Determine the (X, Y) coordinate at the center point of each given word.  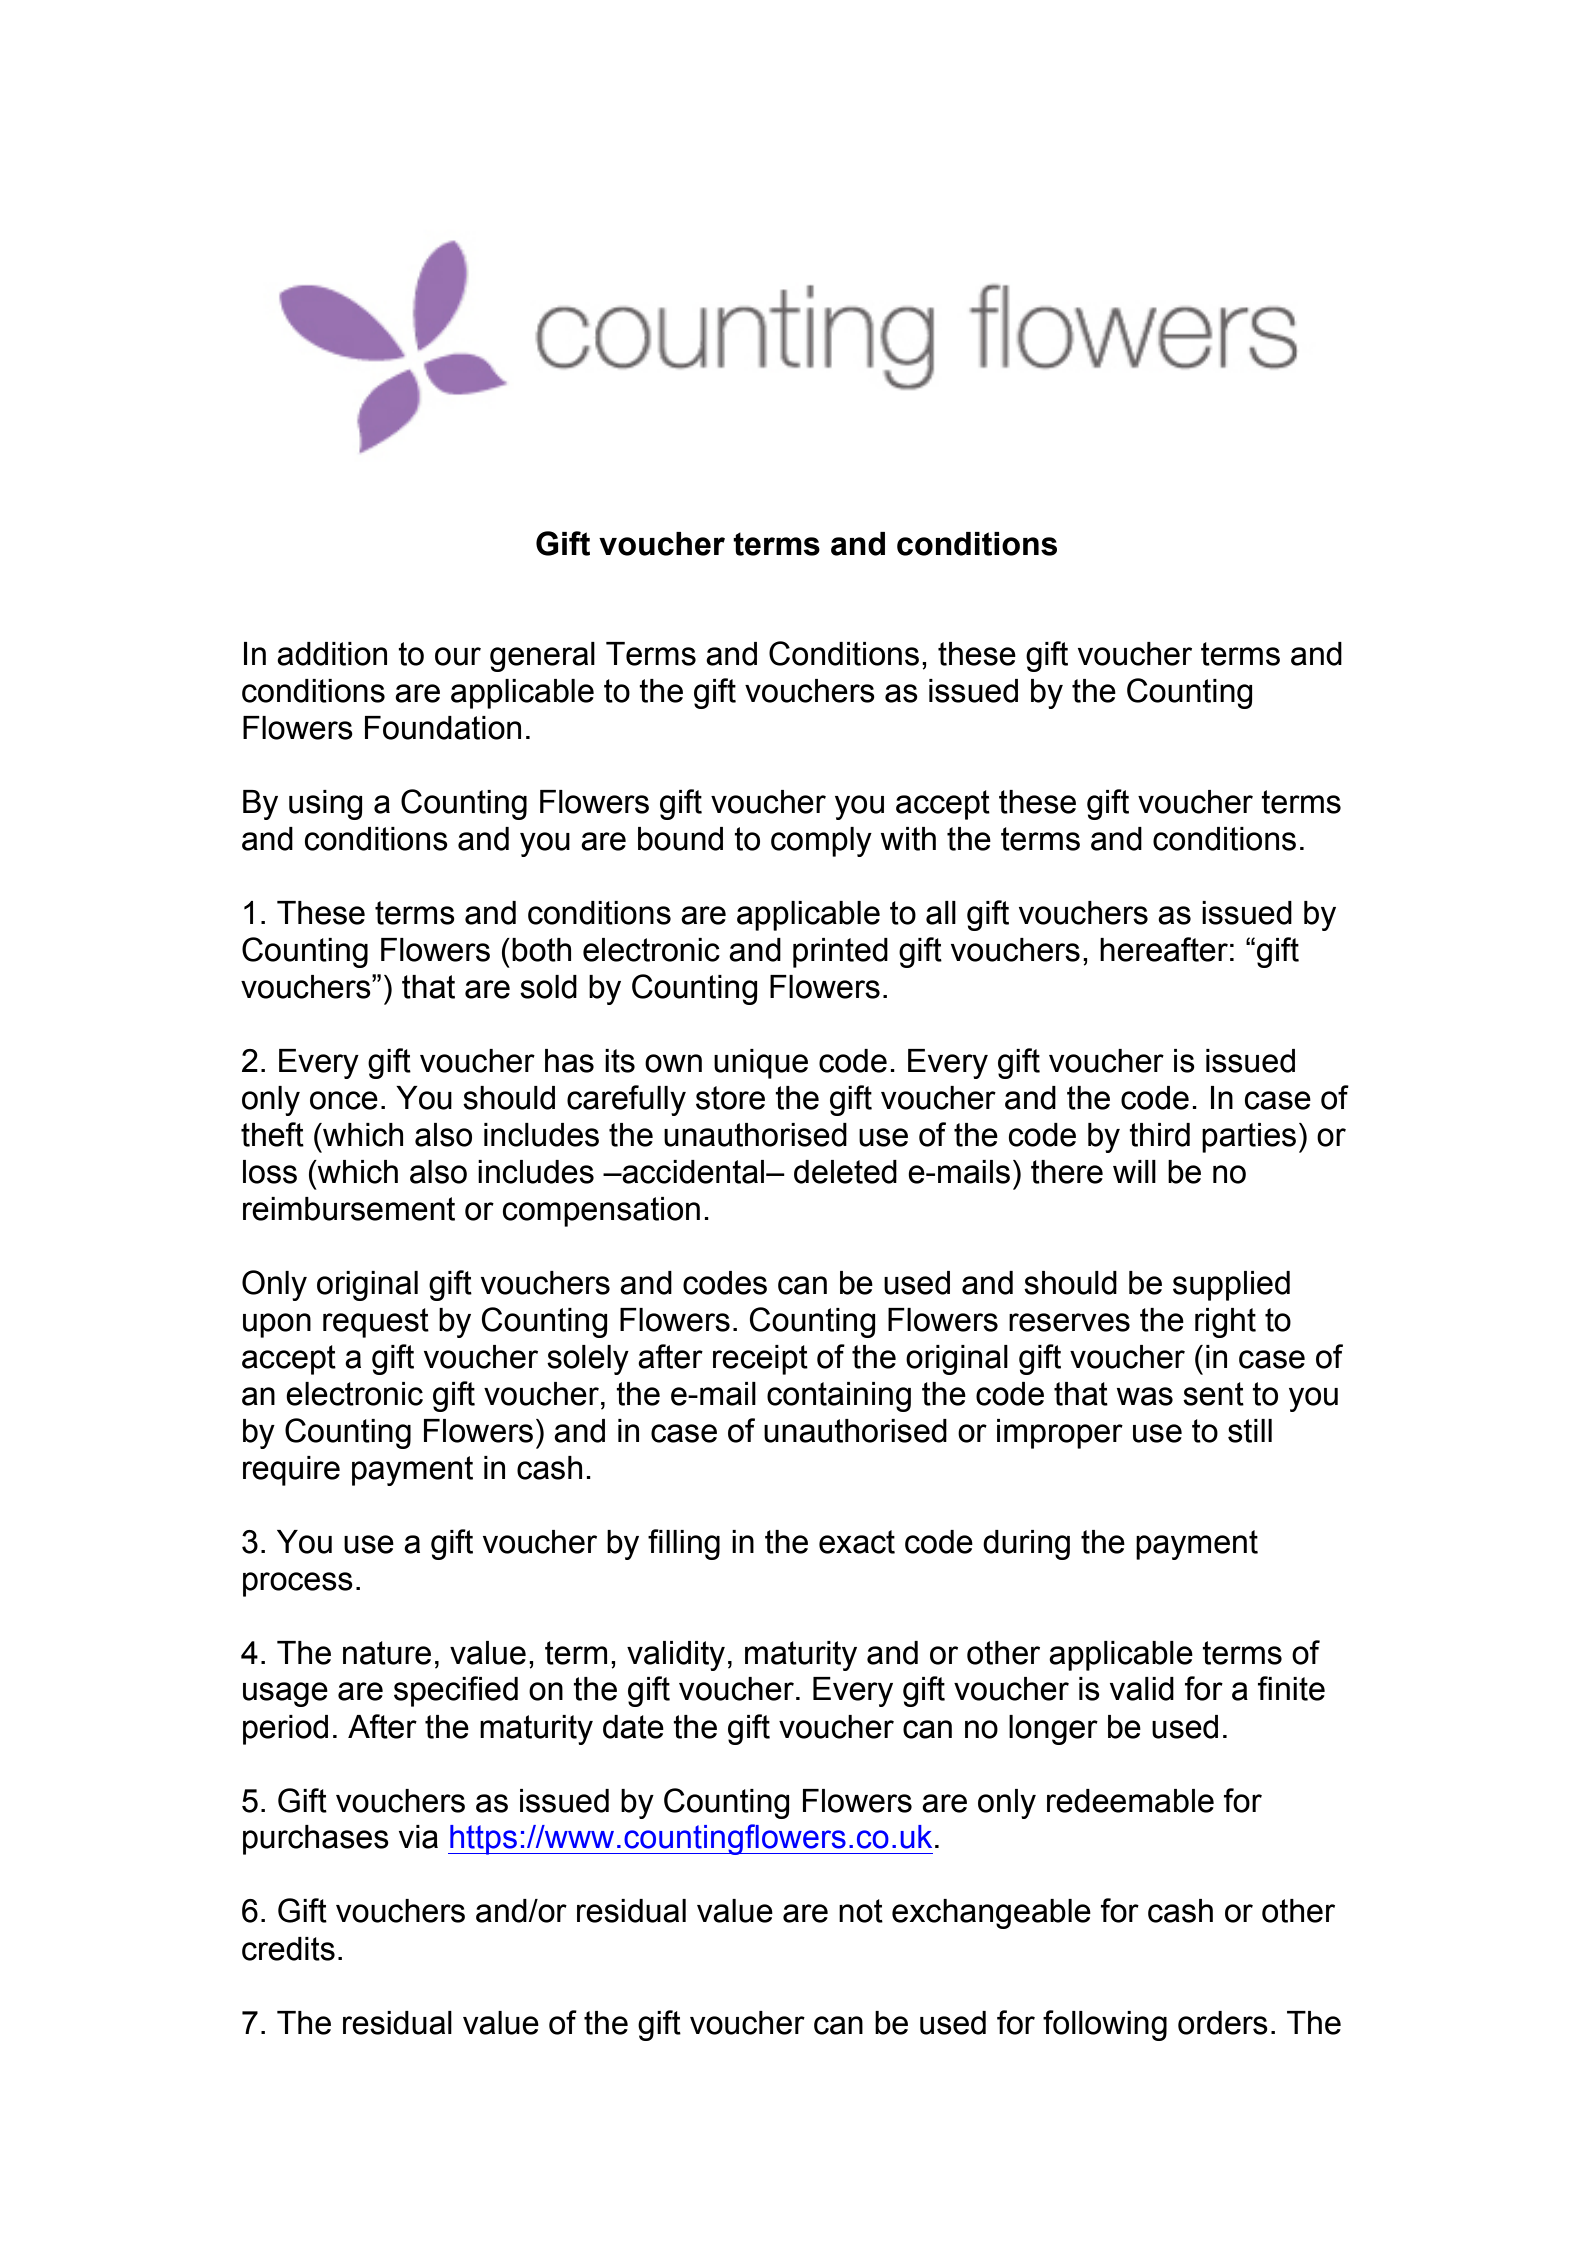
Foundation (443, 728)
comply (821, 842)
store (730, 1098)
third (1159, 1135)
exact (857, 1542)
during (1026, 1545)
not (861, 1911)
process (298, 1584)
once (344, 1100)
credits (288, 1949)
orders (1223, 2023)
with (908, 839)
